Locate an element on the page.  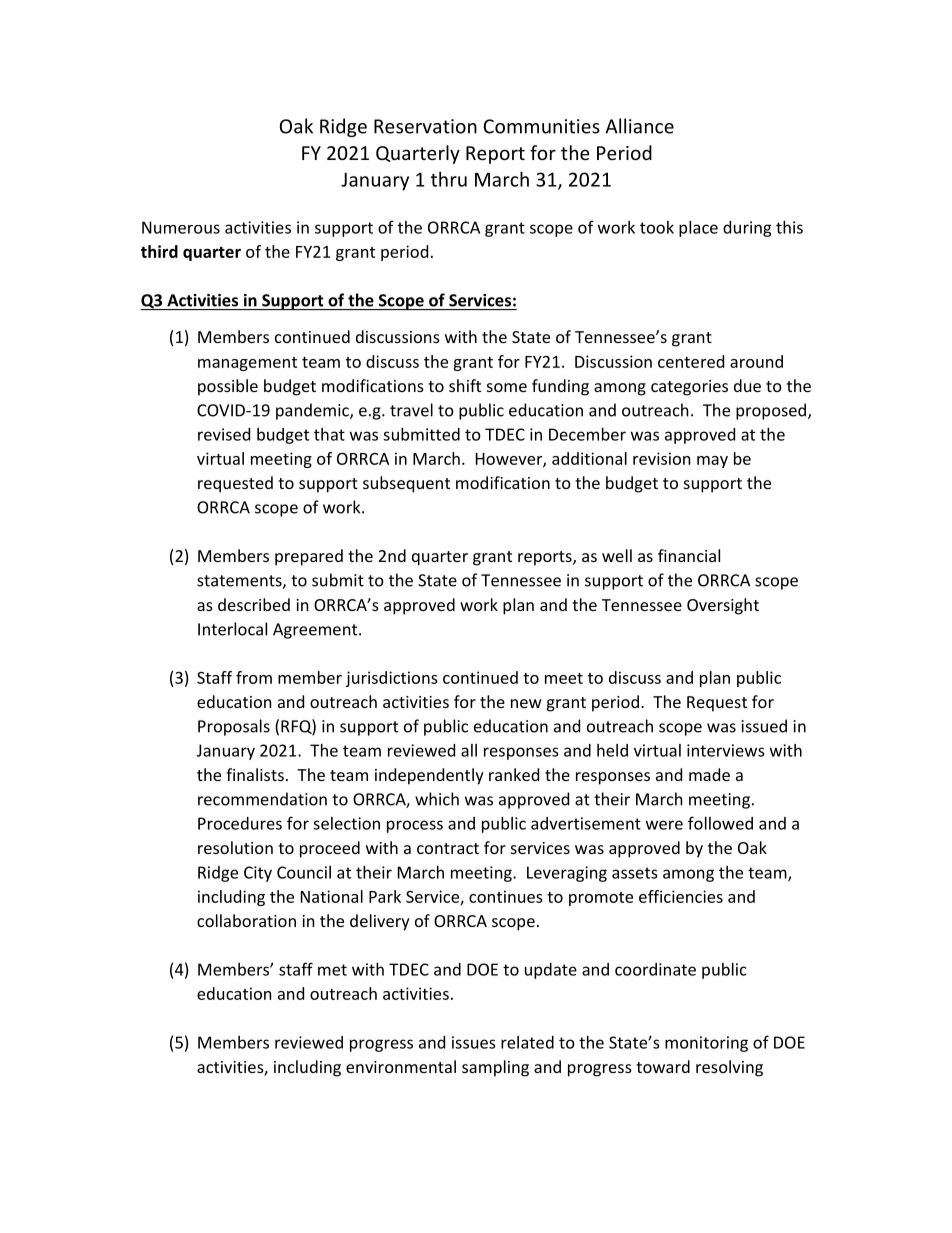
revised is located at coordinates (224, 434).
